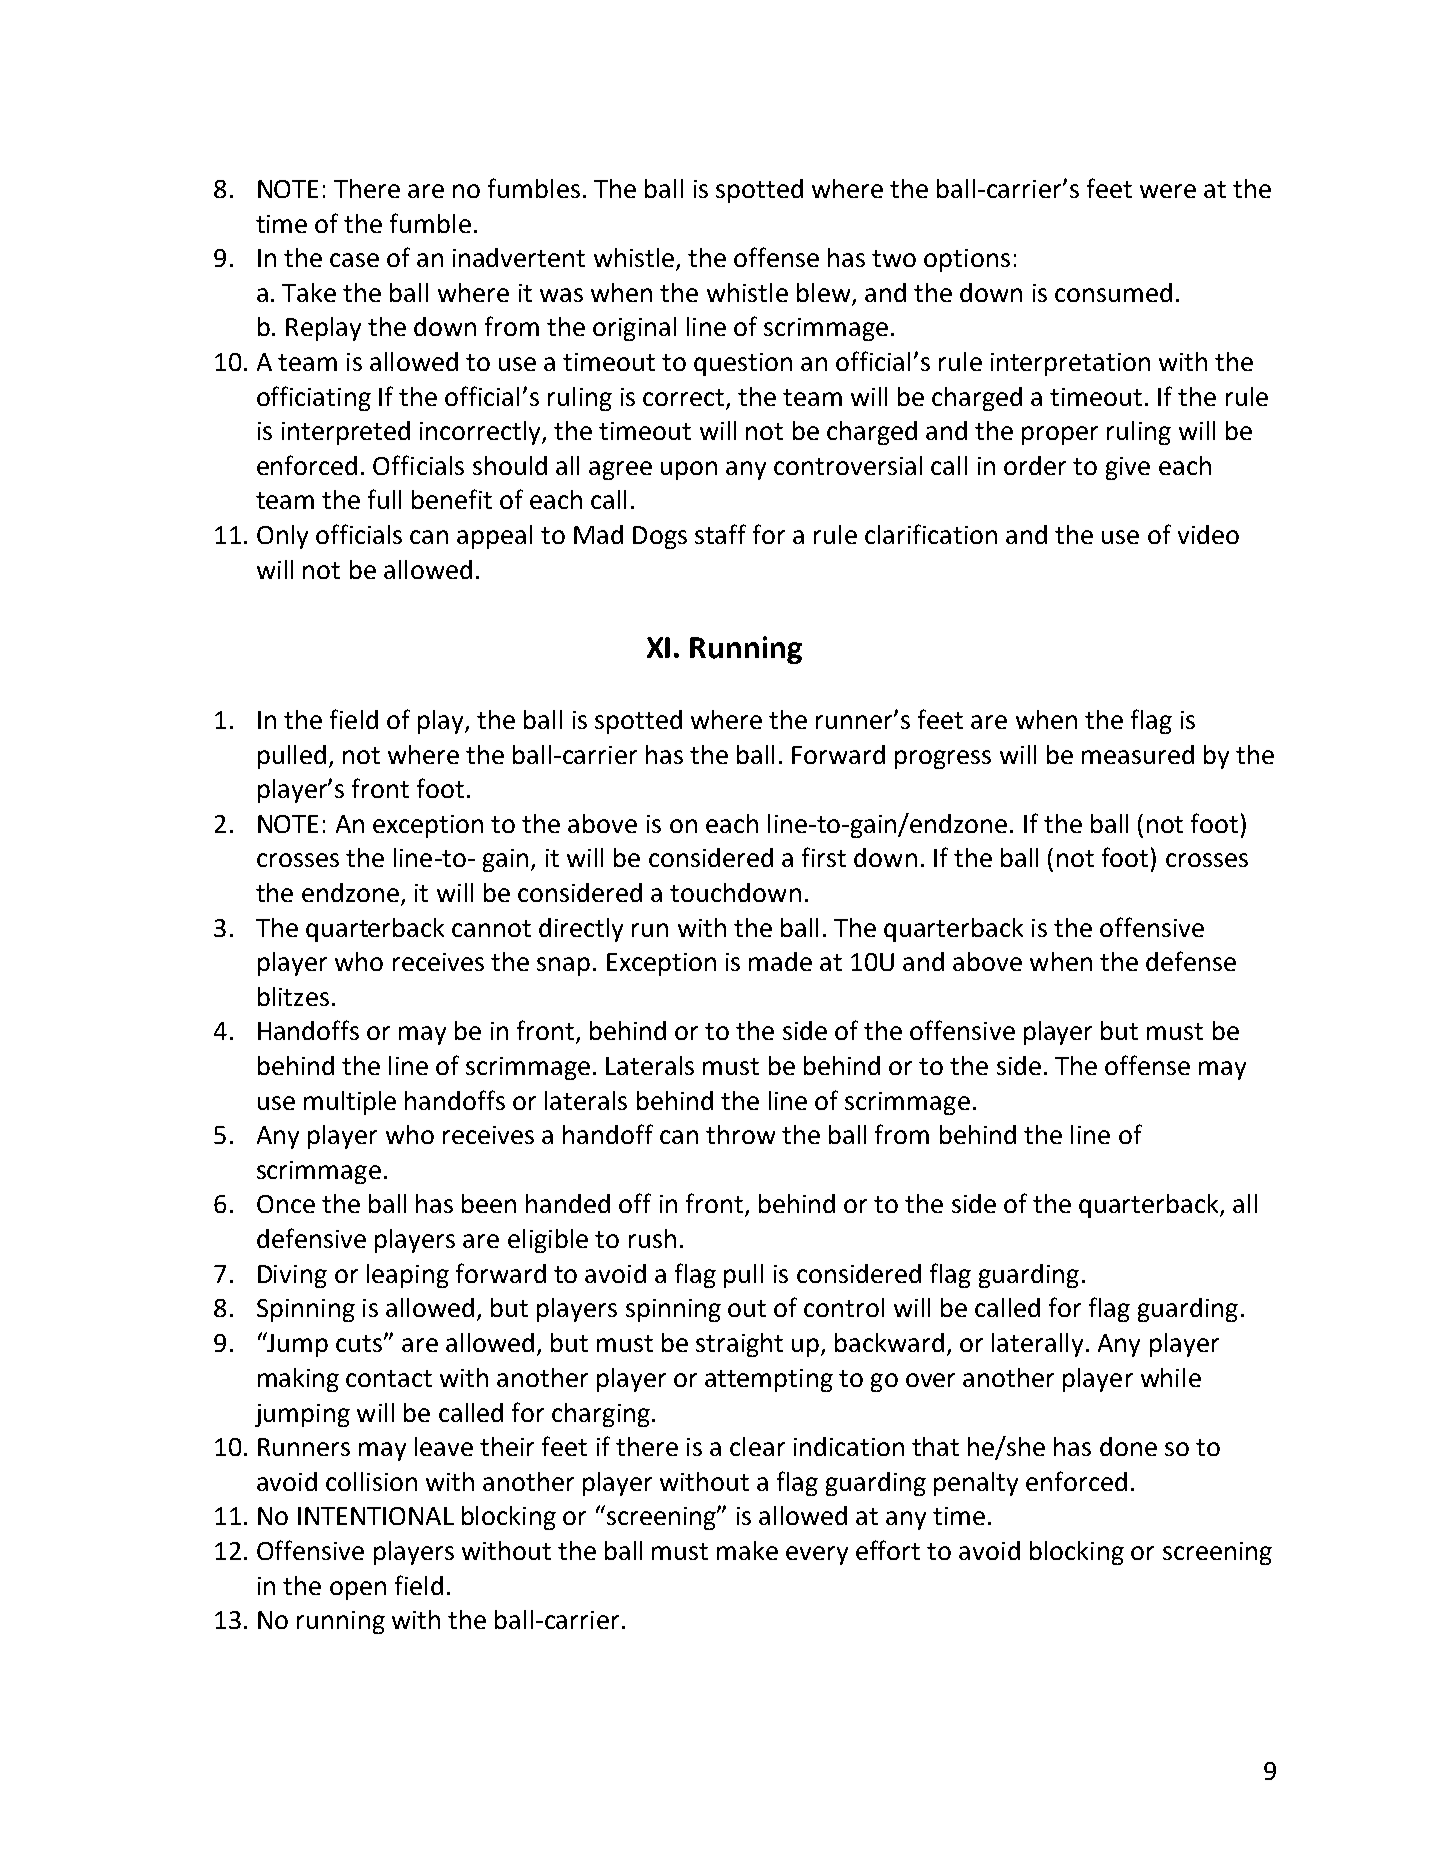  What do you see at coordinates (354, 260) in the screenshot?
I see `case` at bounding box center [354, 260].
